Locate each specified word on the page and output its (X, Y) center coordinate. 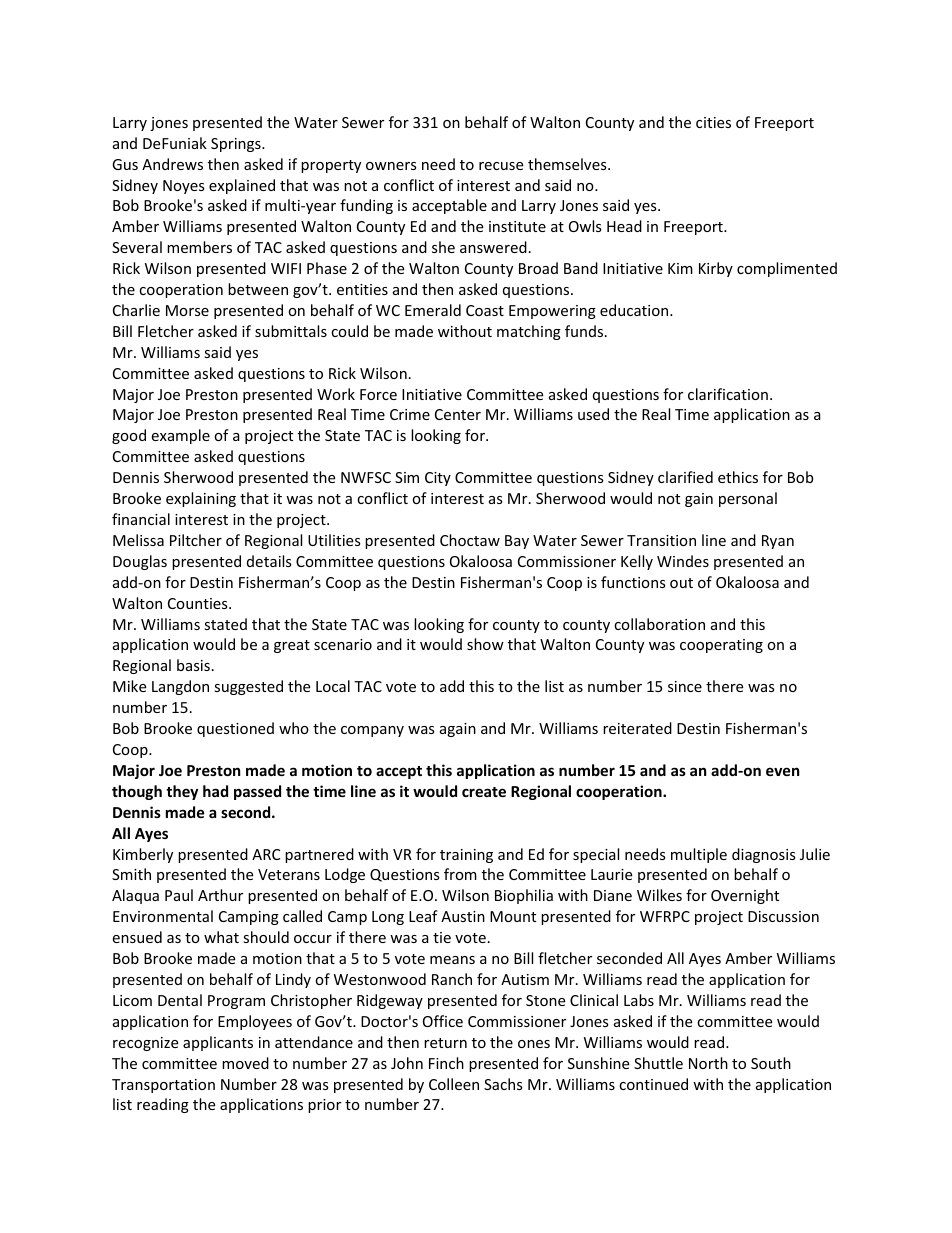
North (708, 1063)
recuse (501, 166)
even (783, 771)
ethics (738, 477)
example (180, 436)
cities (713, 122)
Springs (237, 145)
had (215, 791)
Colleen (454, 1084)
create (484, 792)
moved (245, 1063)
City (438, 479)
